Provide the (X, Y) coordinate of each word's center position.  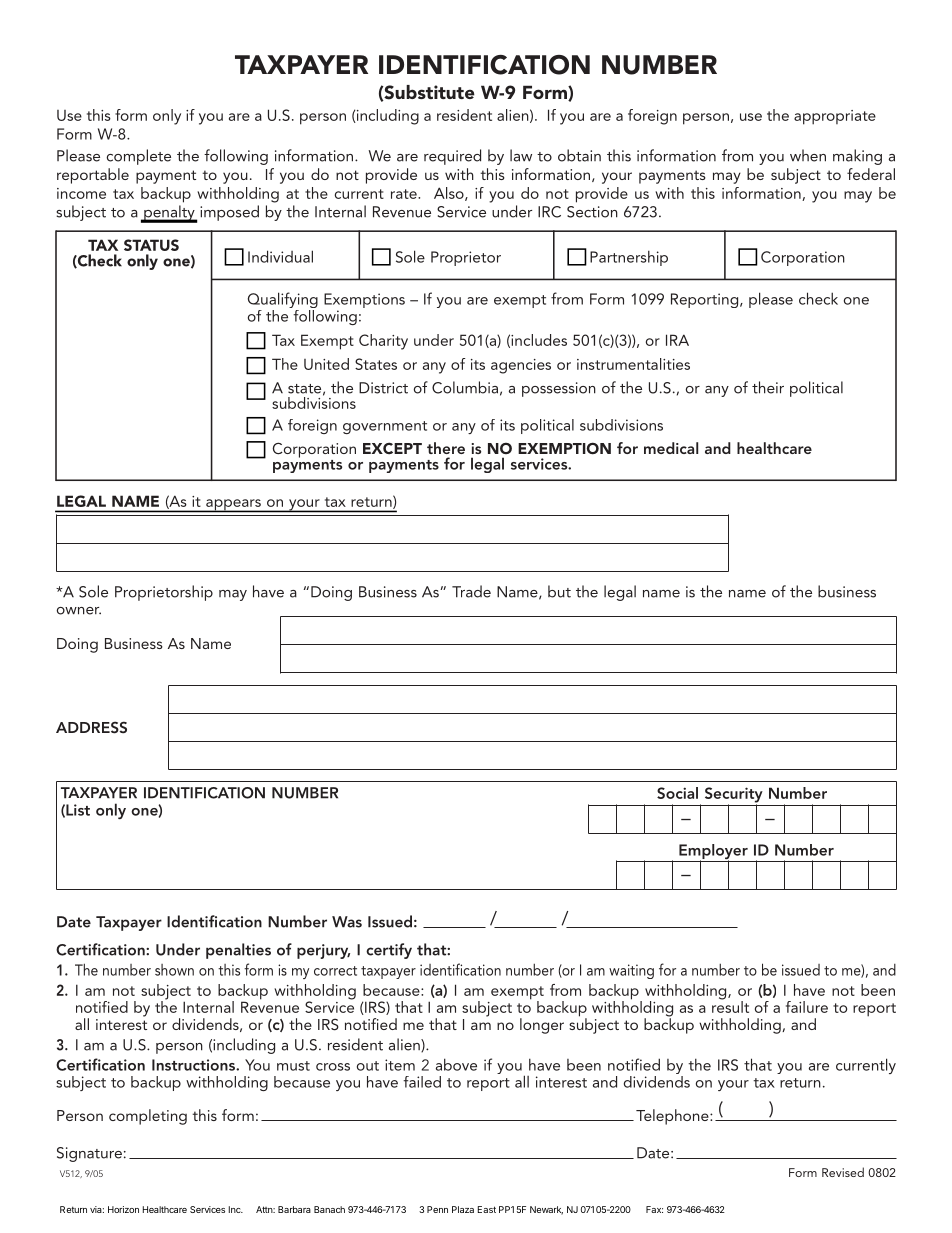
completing (148, 1117)
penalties (238, 951)
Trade (471, 591)
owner (79, 611)
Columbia (465, 387)
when (808, 155)
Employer (713, 853)
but (559, 591)
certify (389, 951)
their (768, 387)
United (326, 364)
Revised (843, 1172)
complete (138, 157)
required (452, 157)
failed (422, 1082)
